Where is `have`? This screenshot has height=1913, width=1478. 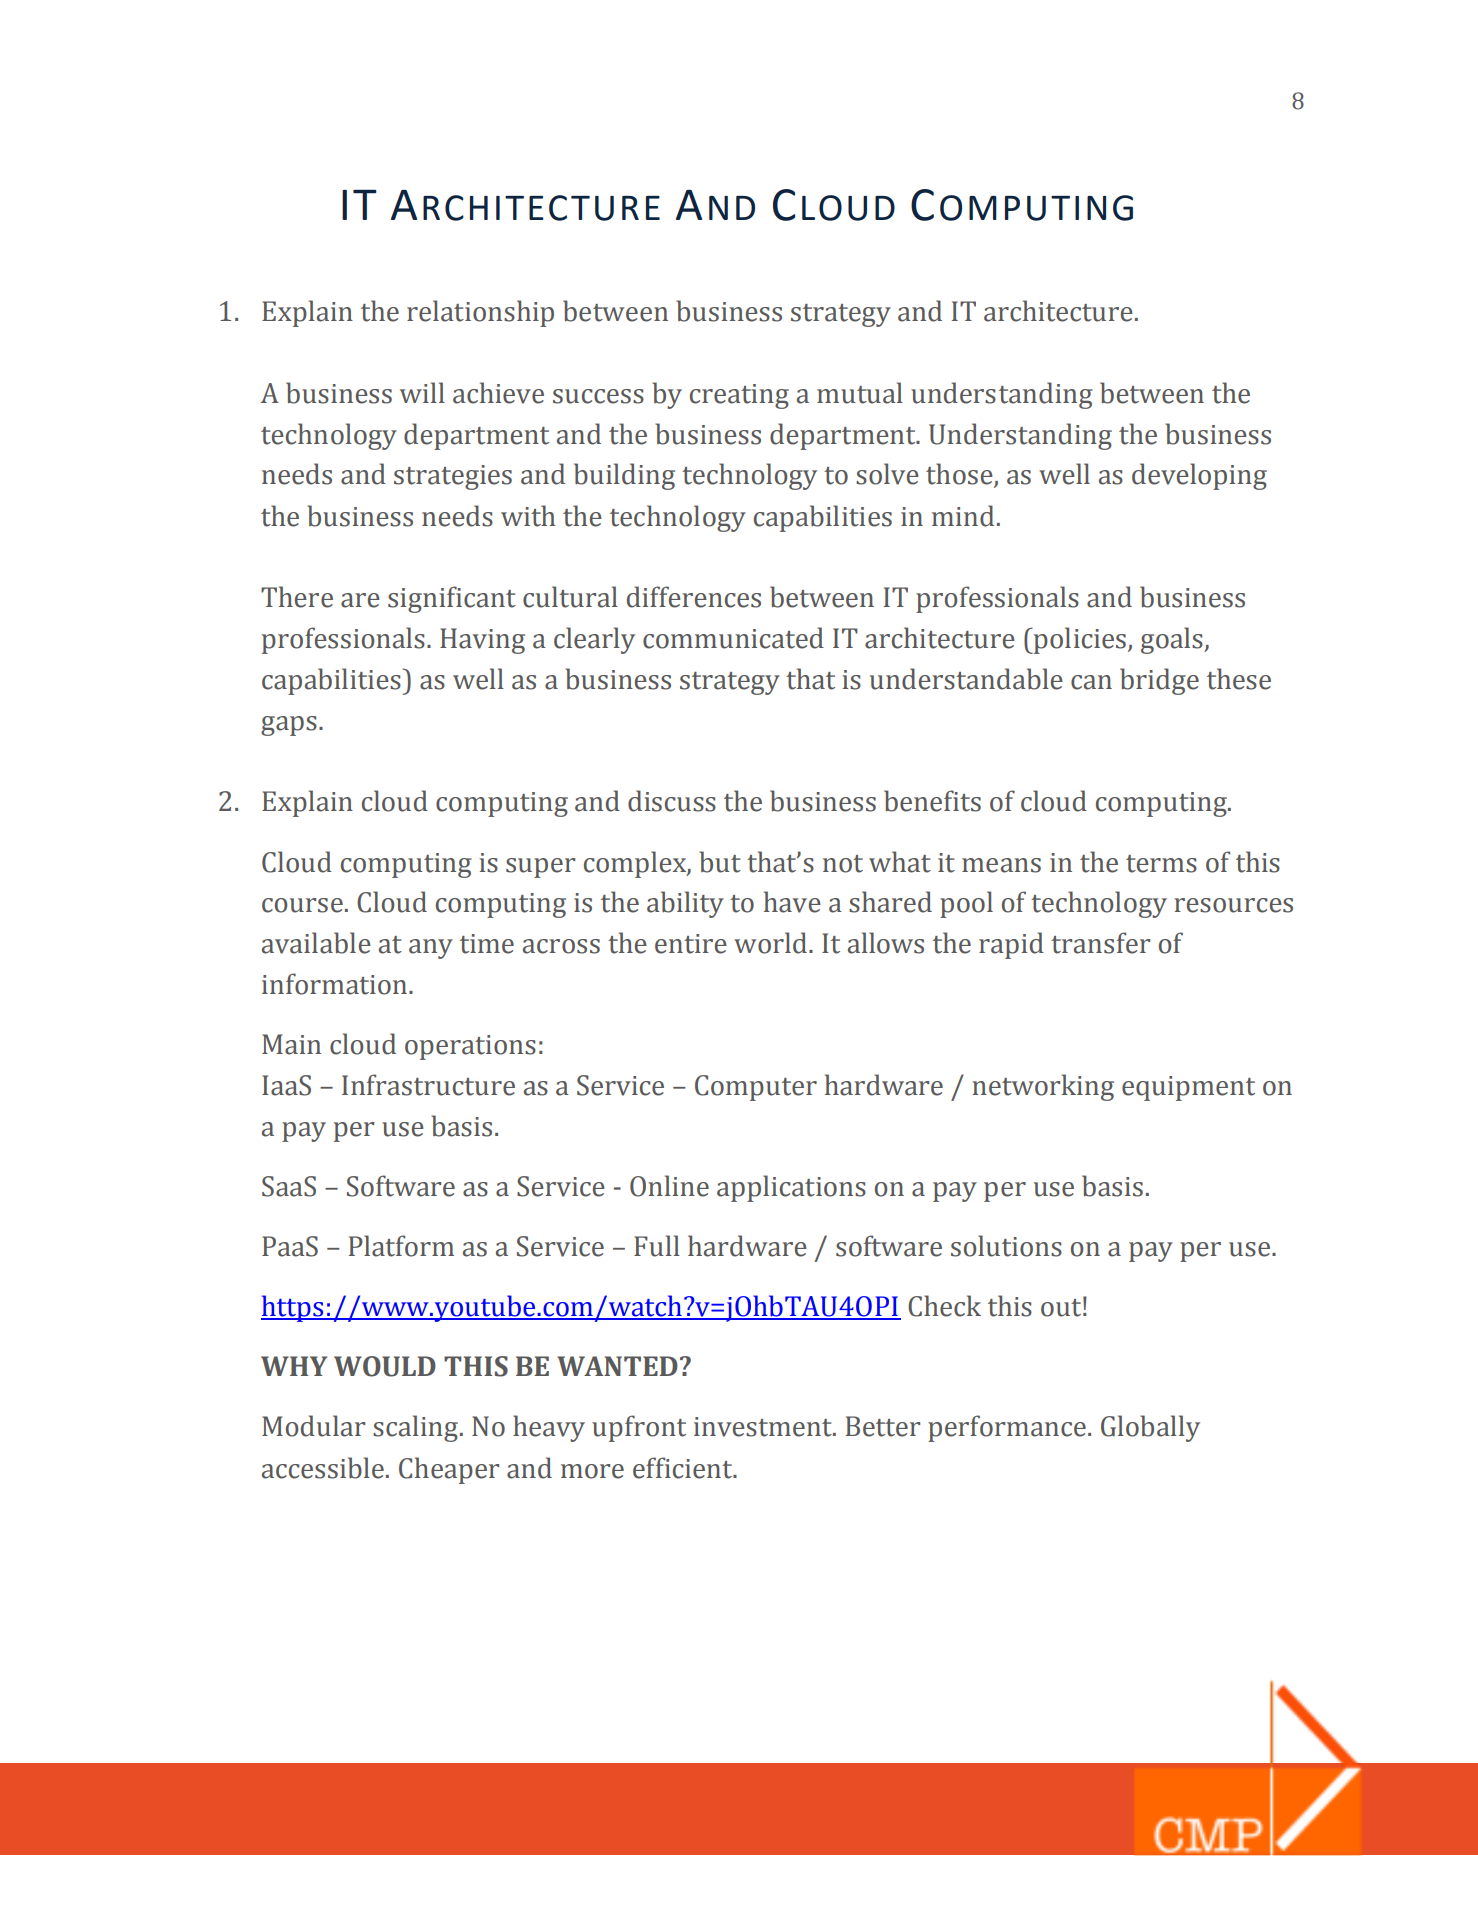 have is located at coordinates (792, 902).
